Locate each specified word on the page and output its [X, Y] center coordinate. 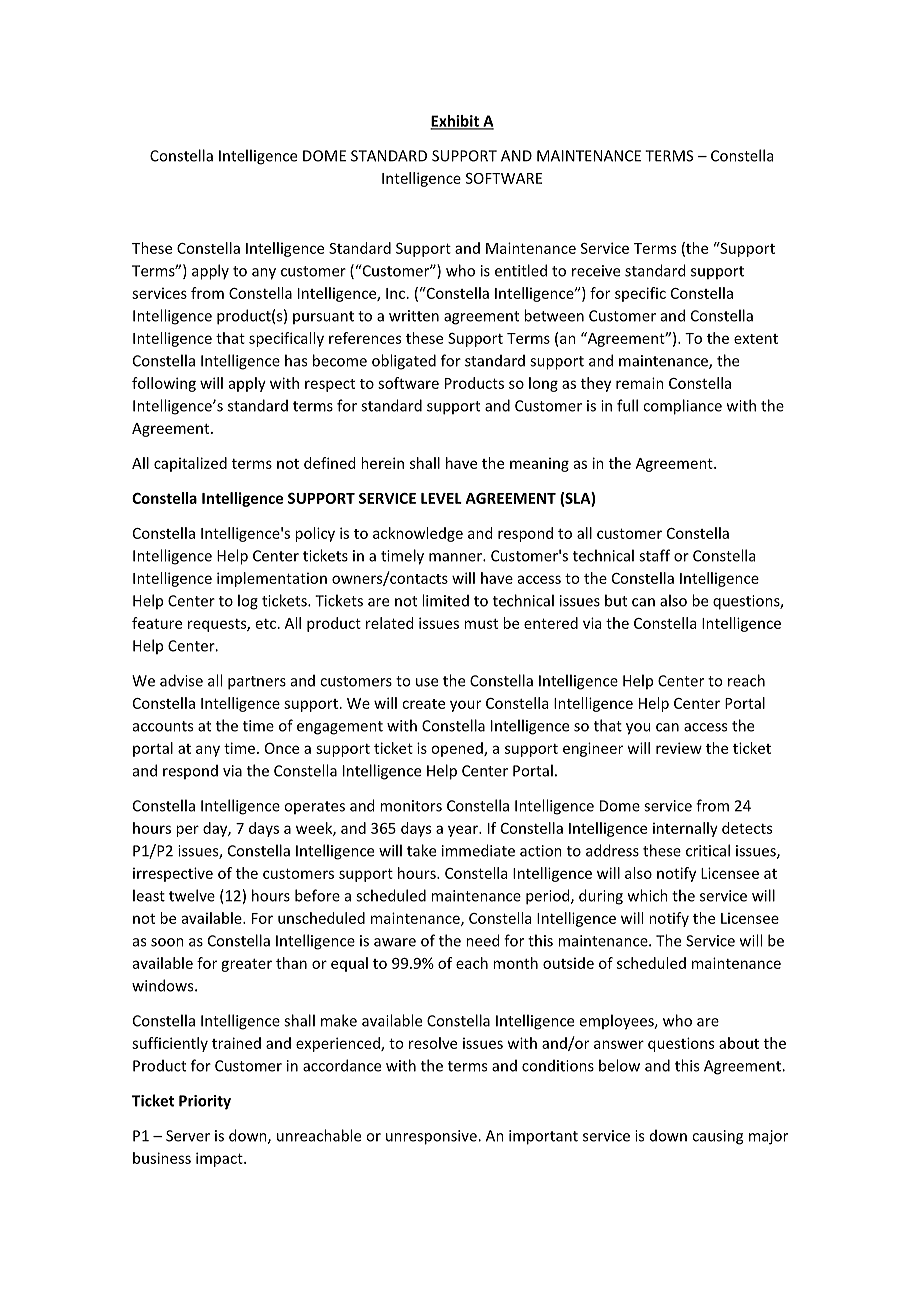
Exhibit [455, 122]
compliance [682, 407]
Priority [205, 1102]
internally [685, 829]
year [464, 831]
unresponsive [432, 1137]
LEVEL [441, 498]
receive [596, 271]
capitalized [190, 464]
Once [282, 748]
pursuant [323, 317]
